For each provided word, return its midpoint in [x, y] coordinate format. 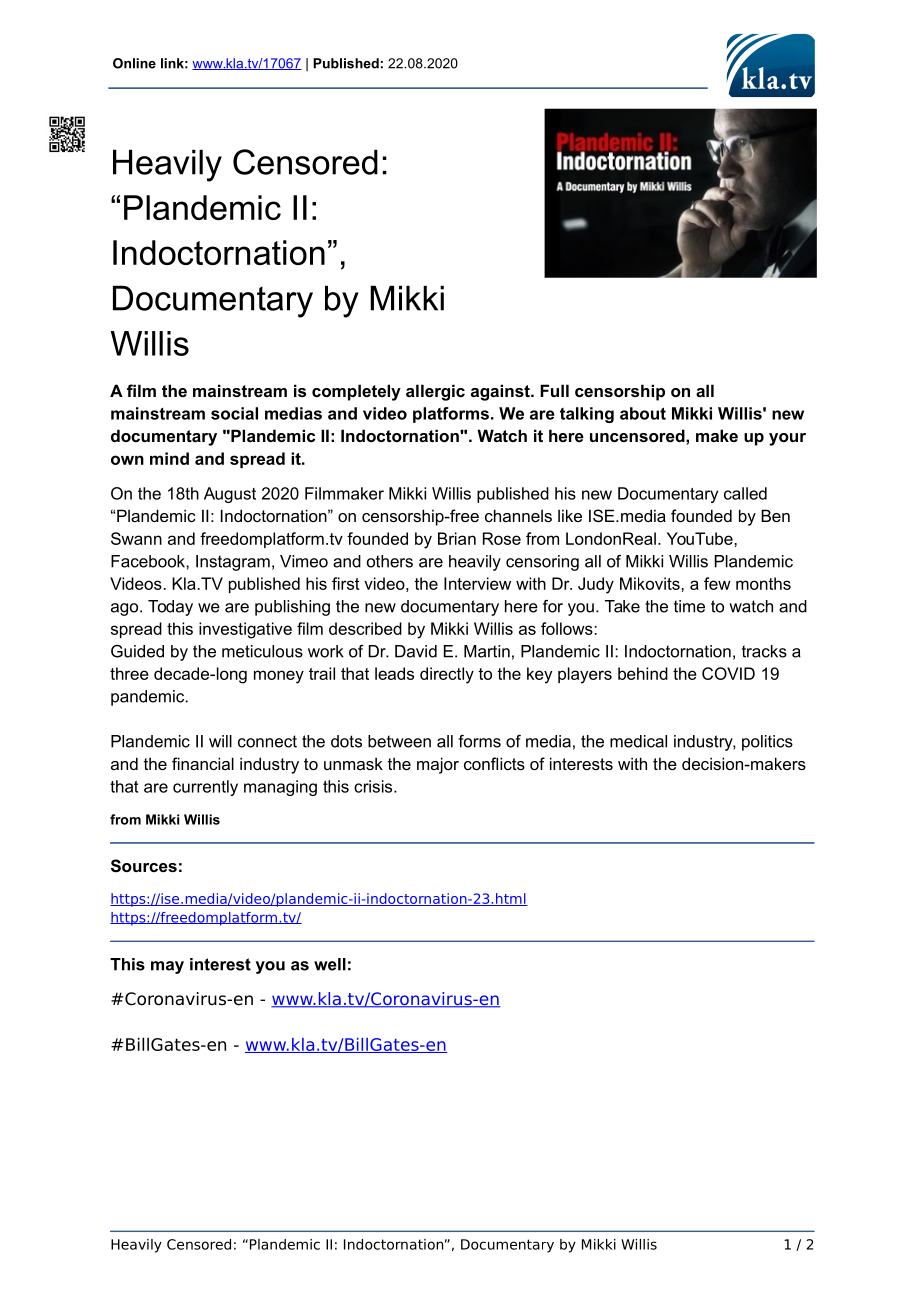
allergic [435, 392]
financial [203, 763]
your [787, 439]
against [501, 392]
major [438, 765]
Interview [477, 583]
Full [554, 390]
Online [134, 63]
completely [356, 392]
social [234, 413]
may [167, 967]
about [643, 413]
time [689, 606]
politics [767, 743]
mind [169, 458]
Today [170, 608]
